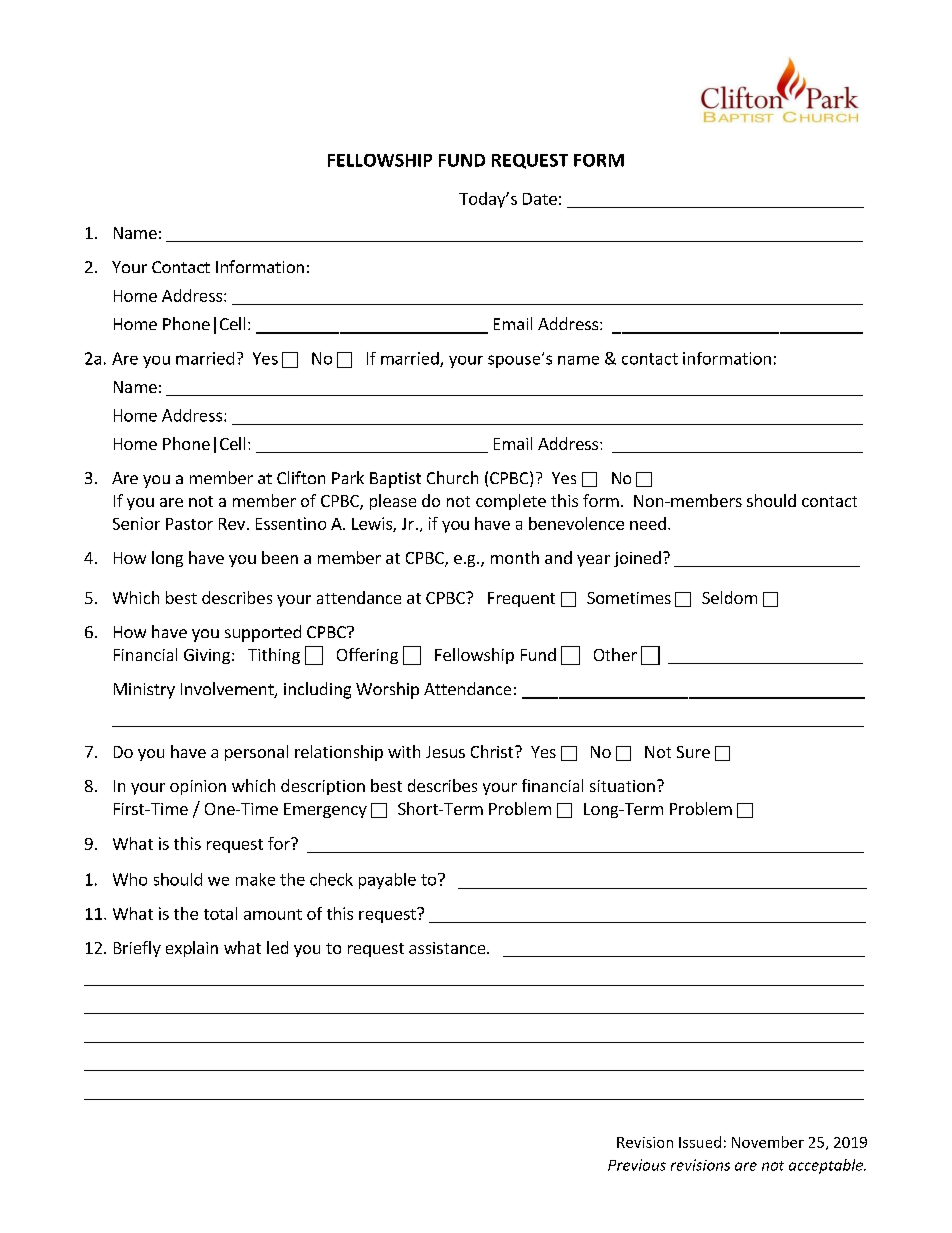 The image size is (952, 1233). What do you see at coordinates (768, 1142) in the screenshot?
I see `November` at bounding box center [768, 1142].
